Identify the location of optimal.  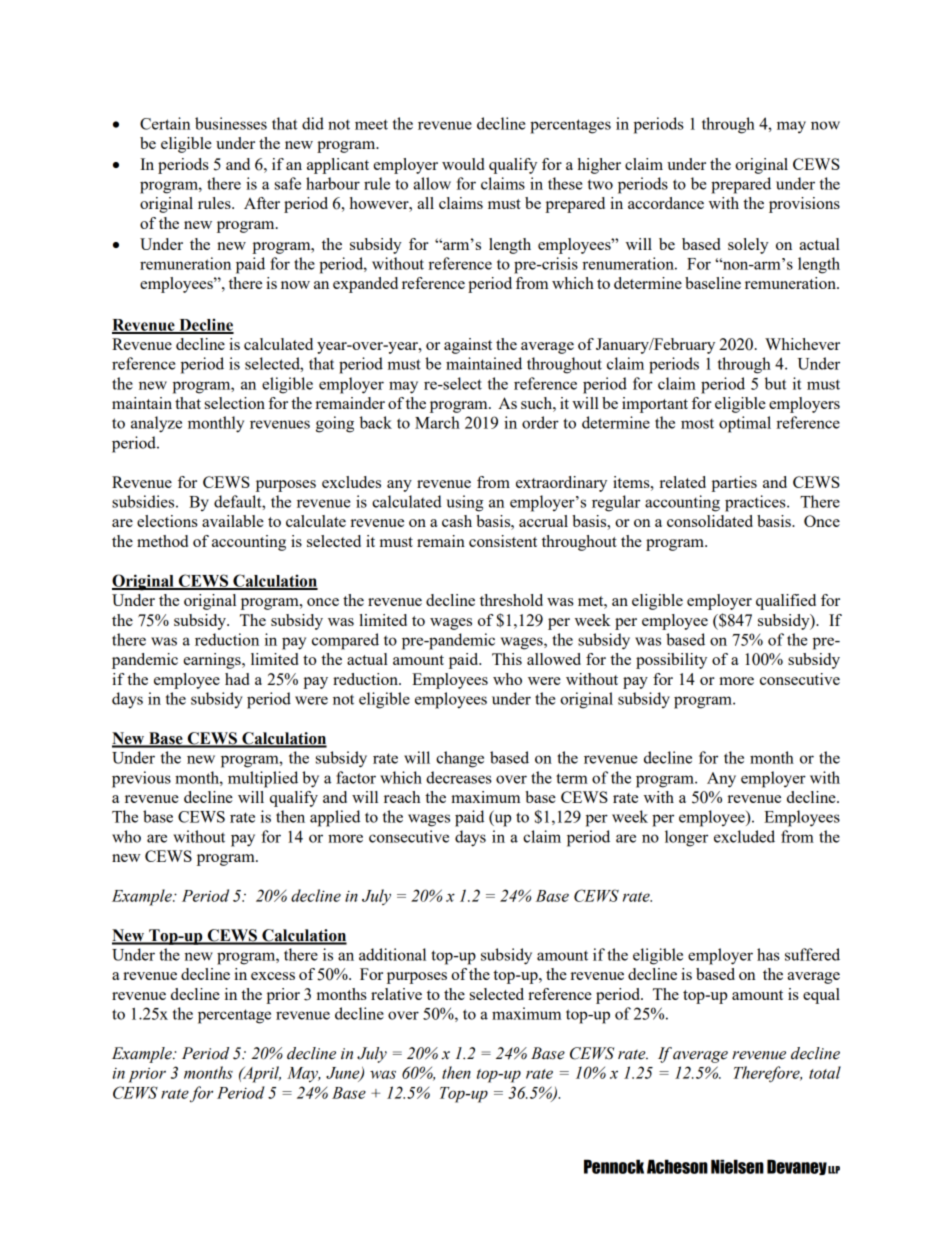
(745, 424).
